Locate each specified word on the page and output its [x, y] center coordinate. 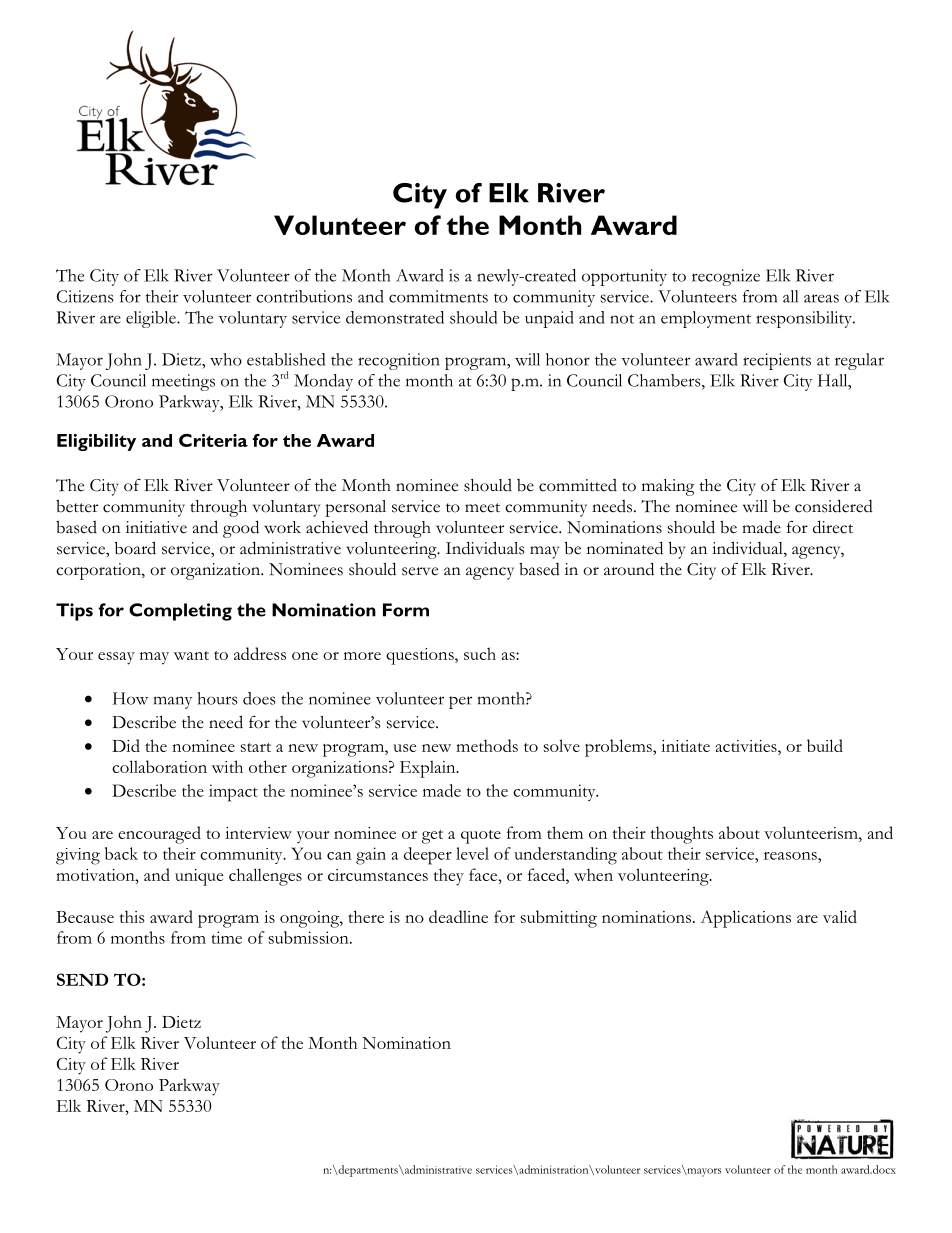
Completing [180, 612]
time [227, 937]
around [629, 569]
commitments [438, 296]
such [480, 653]
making [668, 487]
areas [821, 298]
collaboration [159, 766]
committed [578, 485]
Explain [429, 769]
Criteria [213, 440]
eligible [152, 319]
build [825, 745]
